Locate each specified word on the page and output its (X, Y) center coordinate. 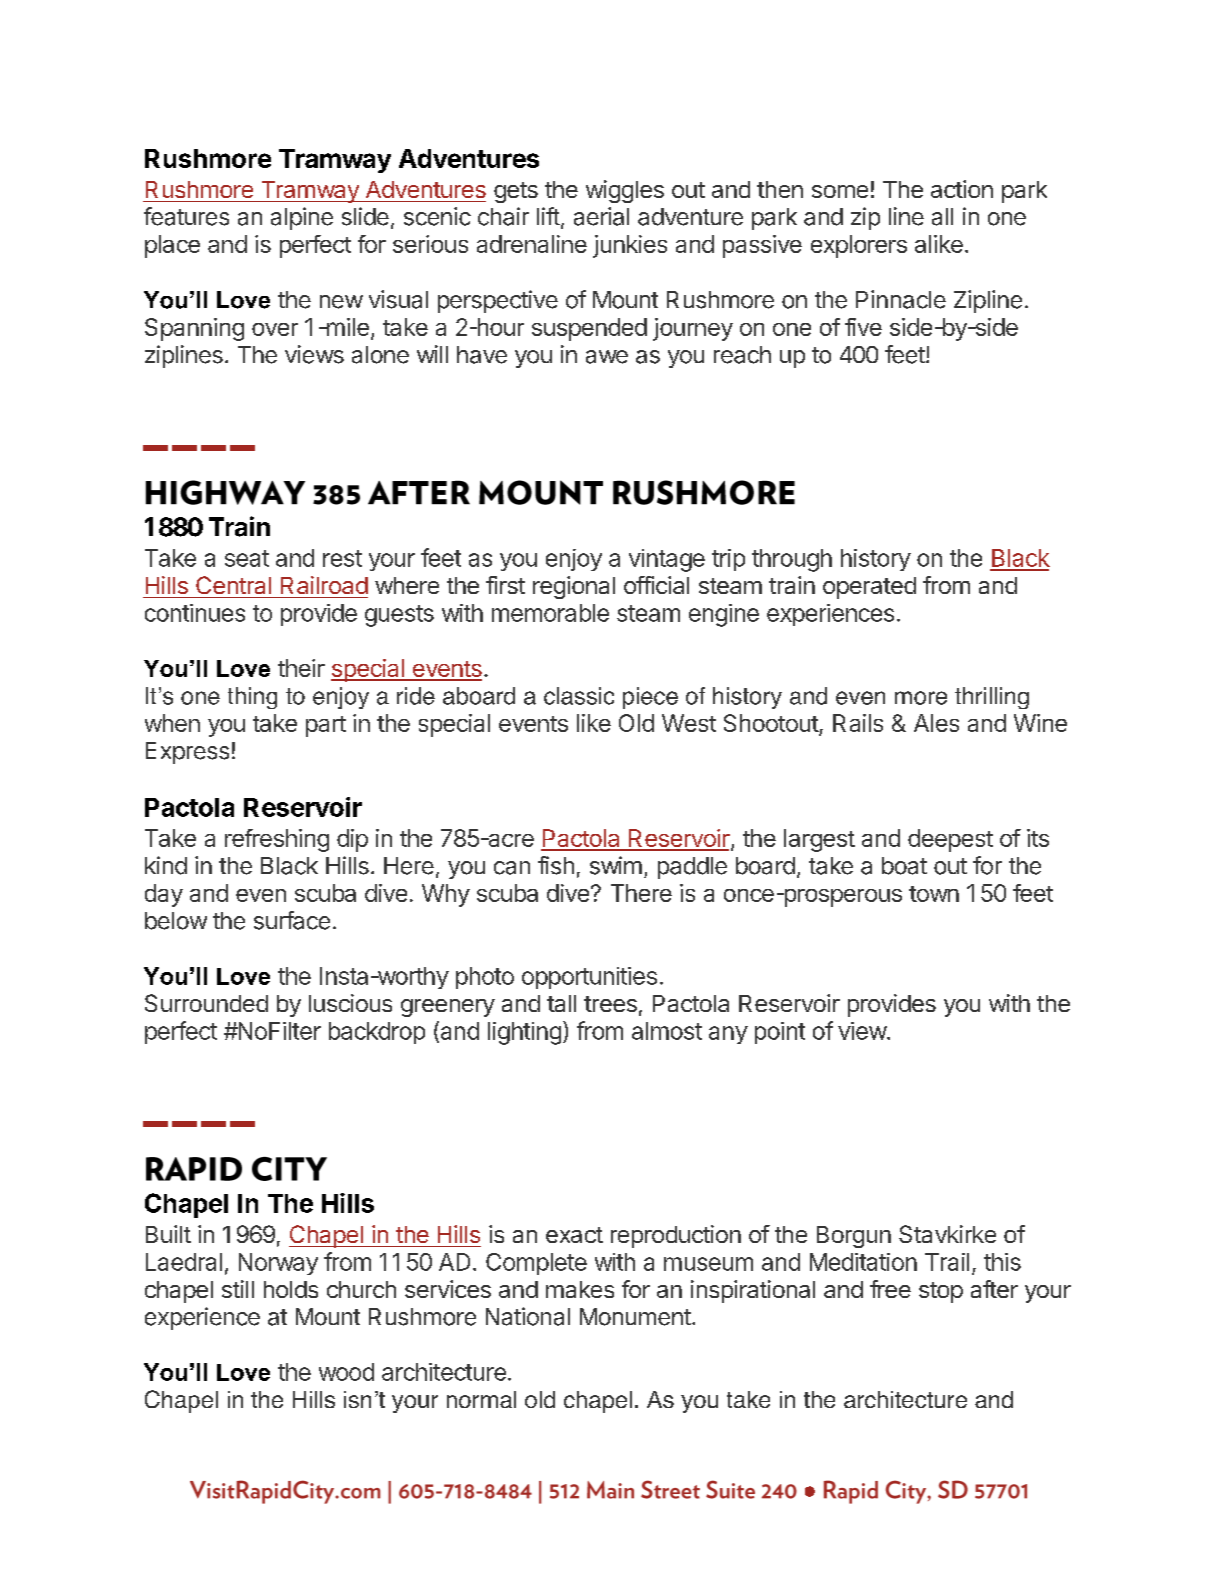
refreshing (277, 840)
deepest (950, 840)
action (962, 189)
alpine (302, 218)
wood (346, 1372)
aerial (601, 216)
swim (616, 865)
